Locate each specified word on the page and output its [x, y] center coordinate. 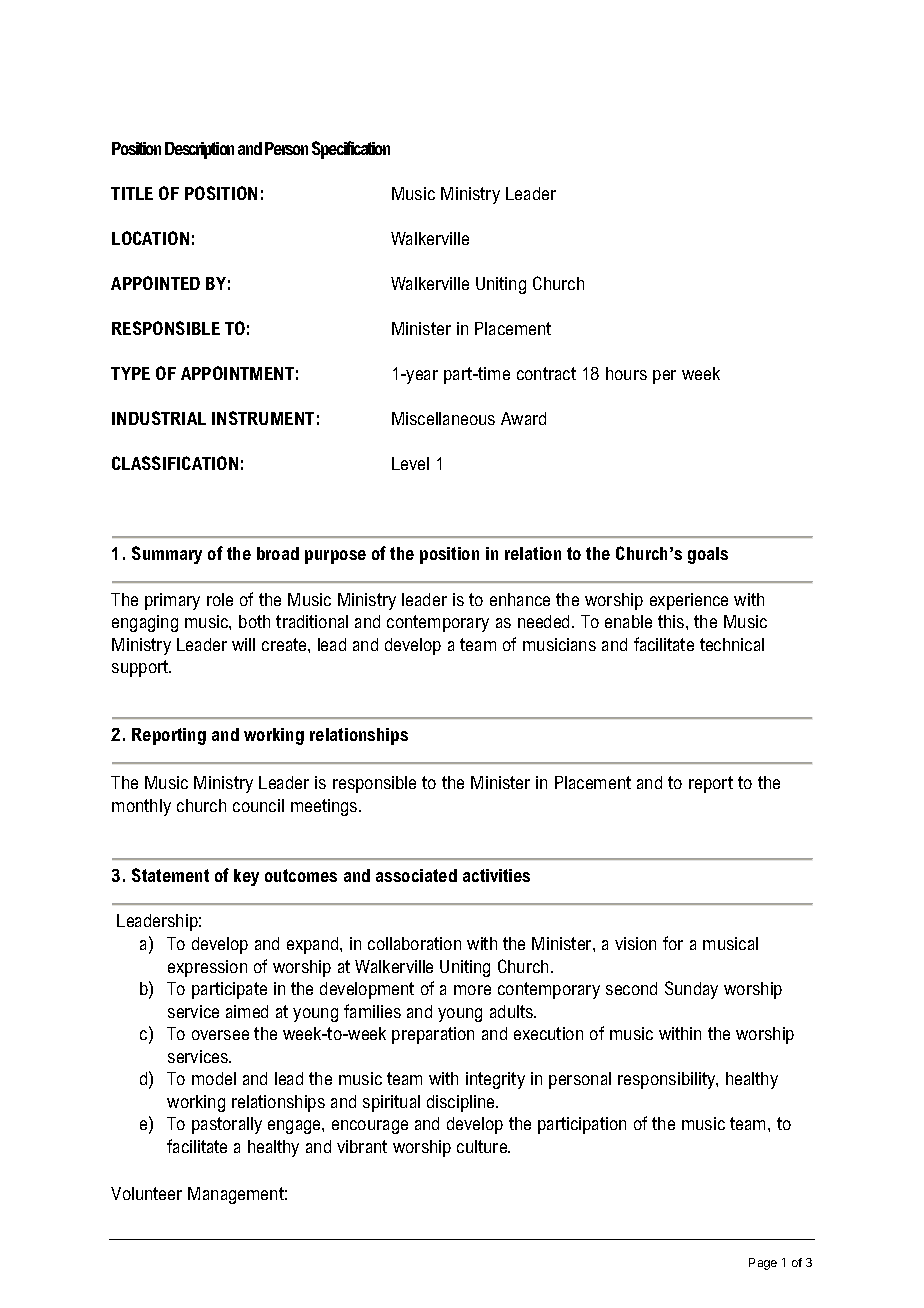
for [673, 943]
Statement [170, 875]
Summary [167, 555]
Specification [351, 150]
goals [708, 555]
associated [416, 875]
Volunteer [146, 1193]
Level [410, 463]
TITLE [132, 193]
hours [626, 373]
